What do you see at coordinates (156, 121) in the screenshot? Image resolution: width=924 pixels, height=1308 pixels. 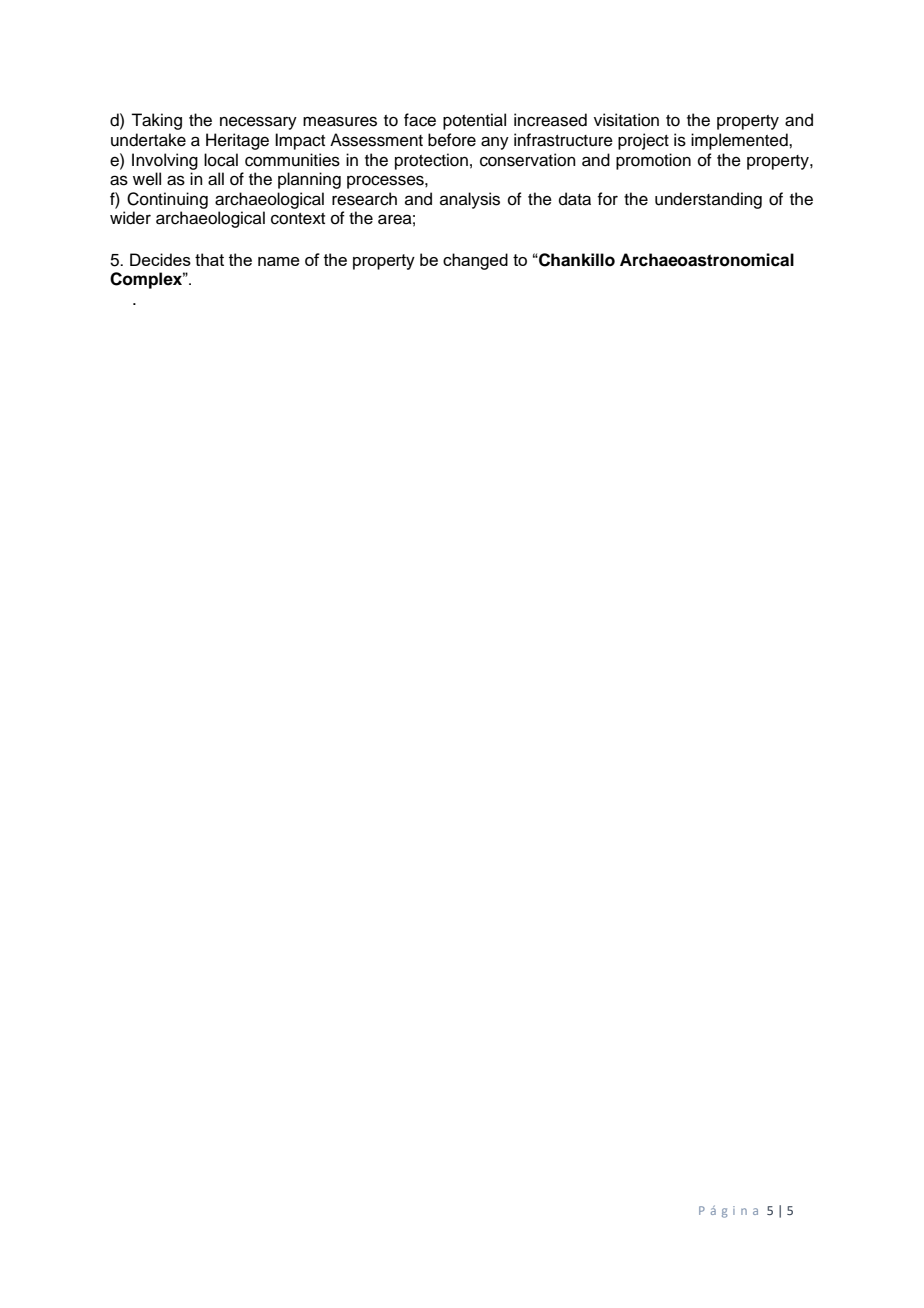 I see `Taking` at bounding box center [156, 121].
